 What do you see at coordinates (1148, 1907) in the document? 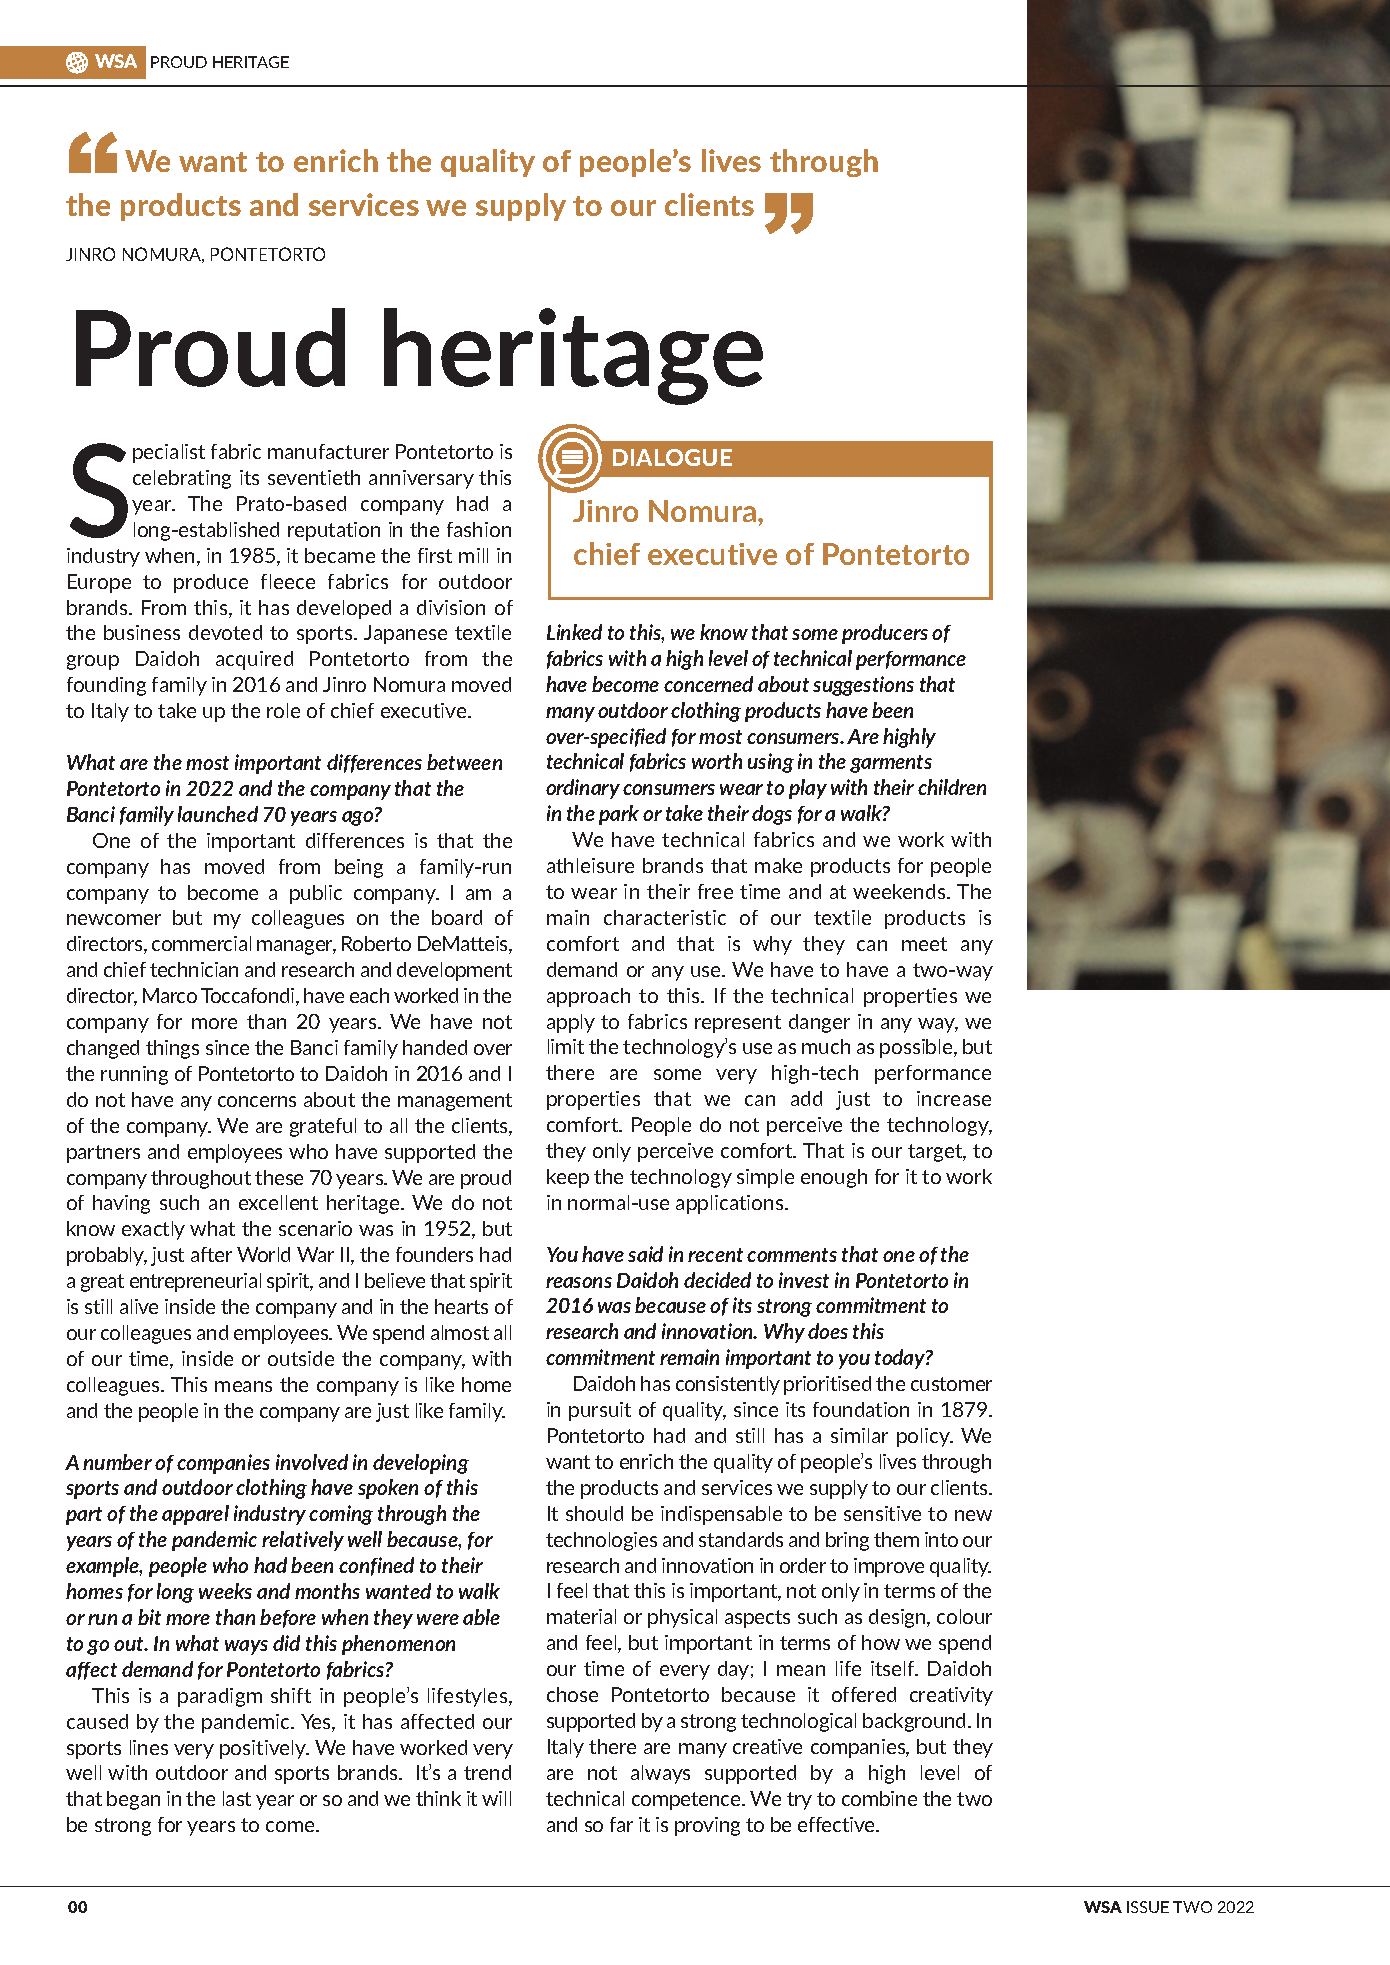
I see `ISSUE` at bounding box center [1148, 1907].
